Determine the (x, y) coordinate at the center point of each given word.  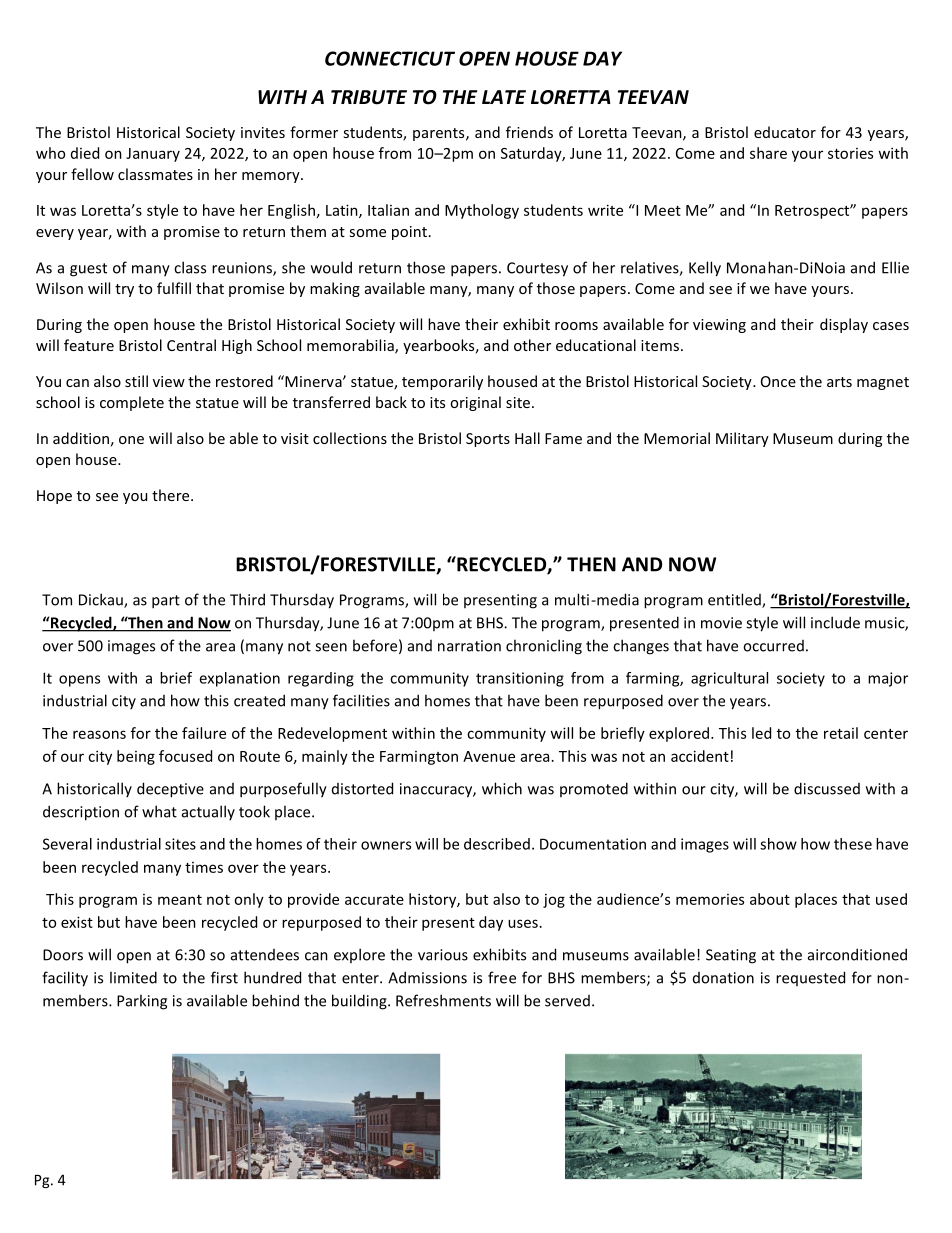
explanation (239, 679)
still (136, 381)
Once (778, 381)
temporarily (442, 382)
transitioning (520, 679)
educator (785, 132)
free (502, 977)
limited (133, 977)
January (153, 155)
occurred (773, 646)
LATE (504, 97)
